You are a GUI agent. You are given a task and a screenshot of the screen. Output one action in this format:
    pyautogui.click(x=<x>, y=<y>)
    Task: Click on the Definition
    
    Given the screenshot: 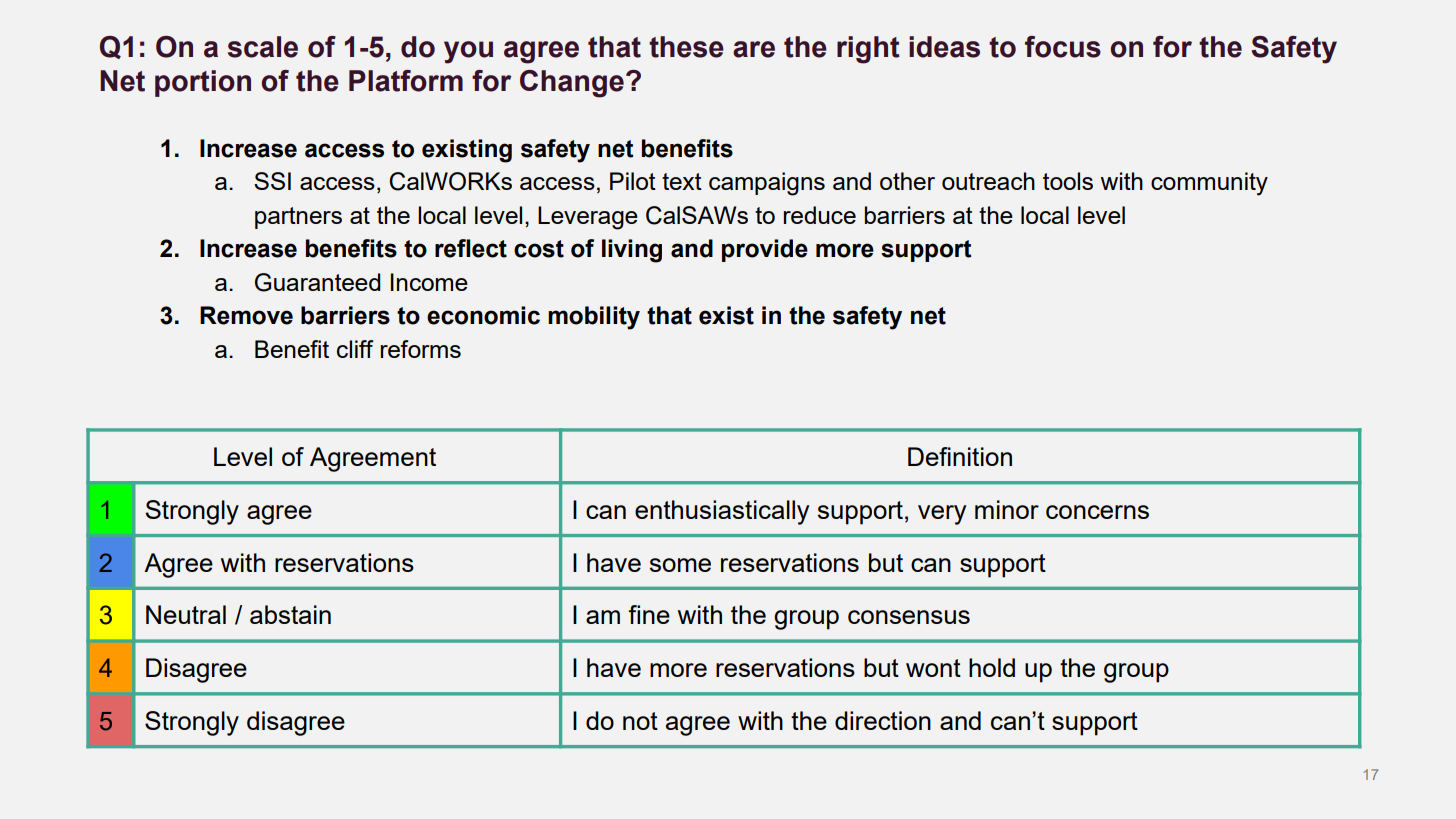 What is the action you would take?
    pyautogui.click(x=960, y=456)
